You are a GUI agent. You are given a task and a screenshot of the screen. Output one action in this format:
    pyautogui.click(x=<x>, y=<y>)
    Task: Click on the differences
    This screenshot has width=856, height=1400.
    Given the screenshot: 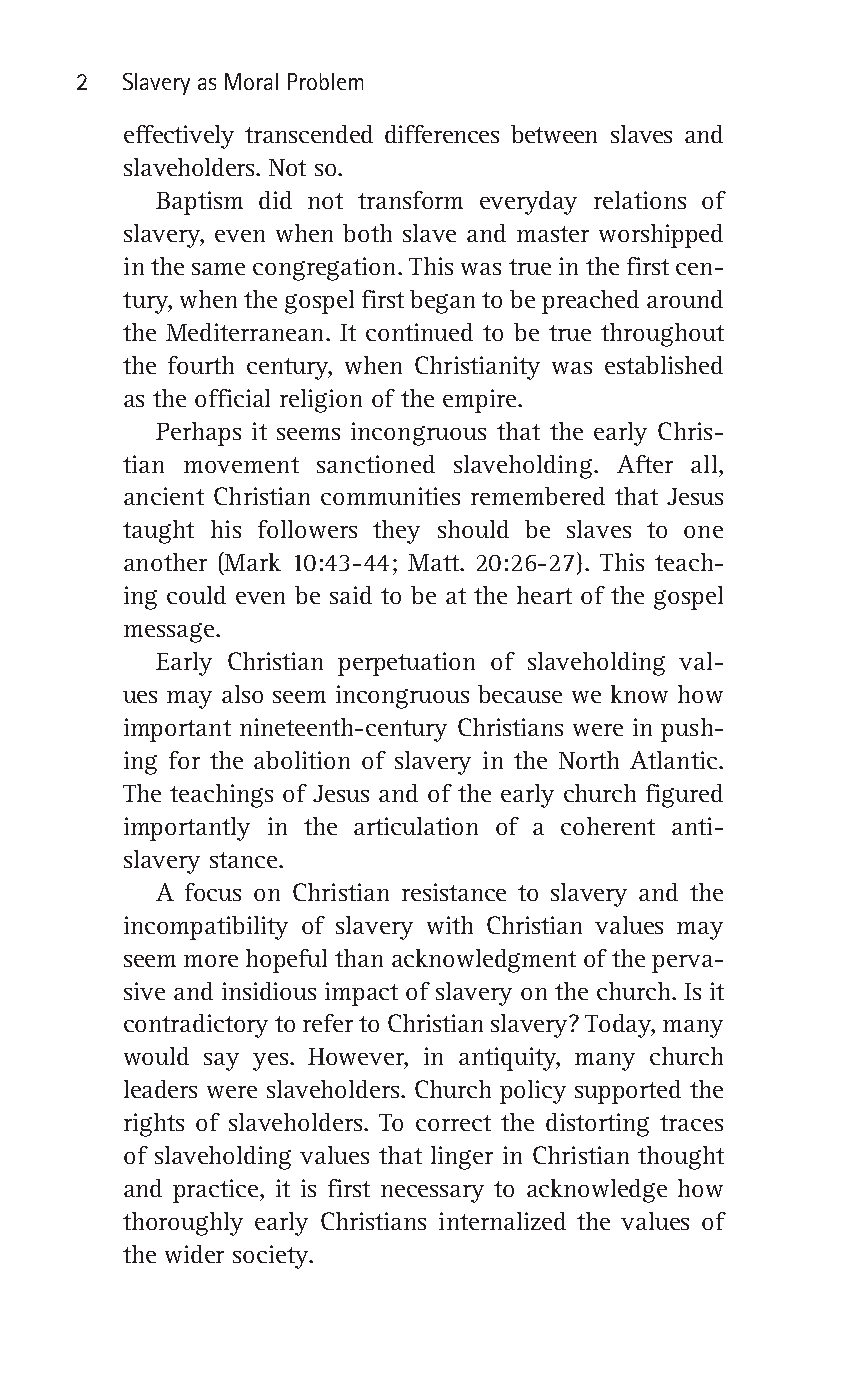 What is the action you would take?
    pyautogui.click(x=442, y=134)
